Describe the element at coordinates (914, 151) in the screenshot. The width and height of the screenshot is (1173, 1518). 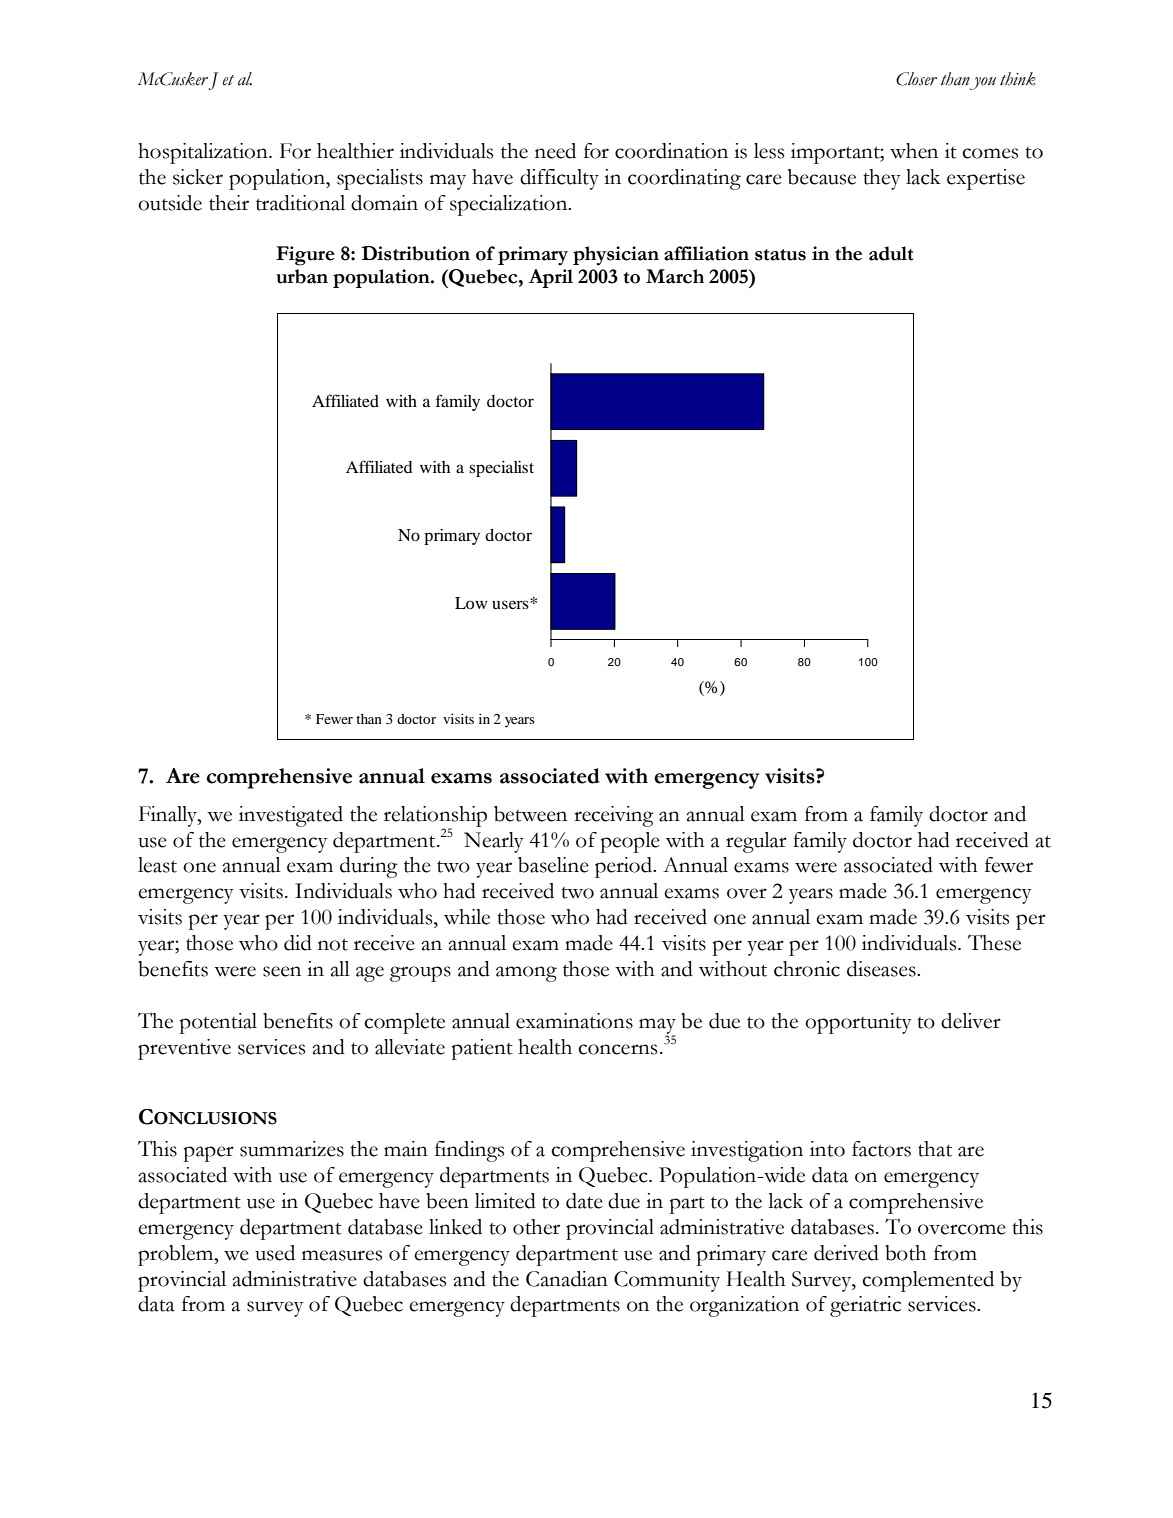
I see `when` at that location.
